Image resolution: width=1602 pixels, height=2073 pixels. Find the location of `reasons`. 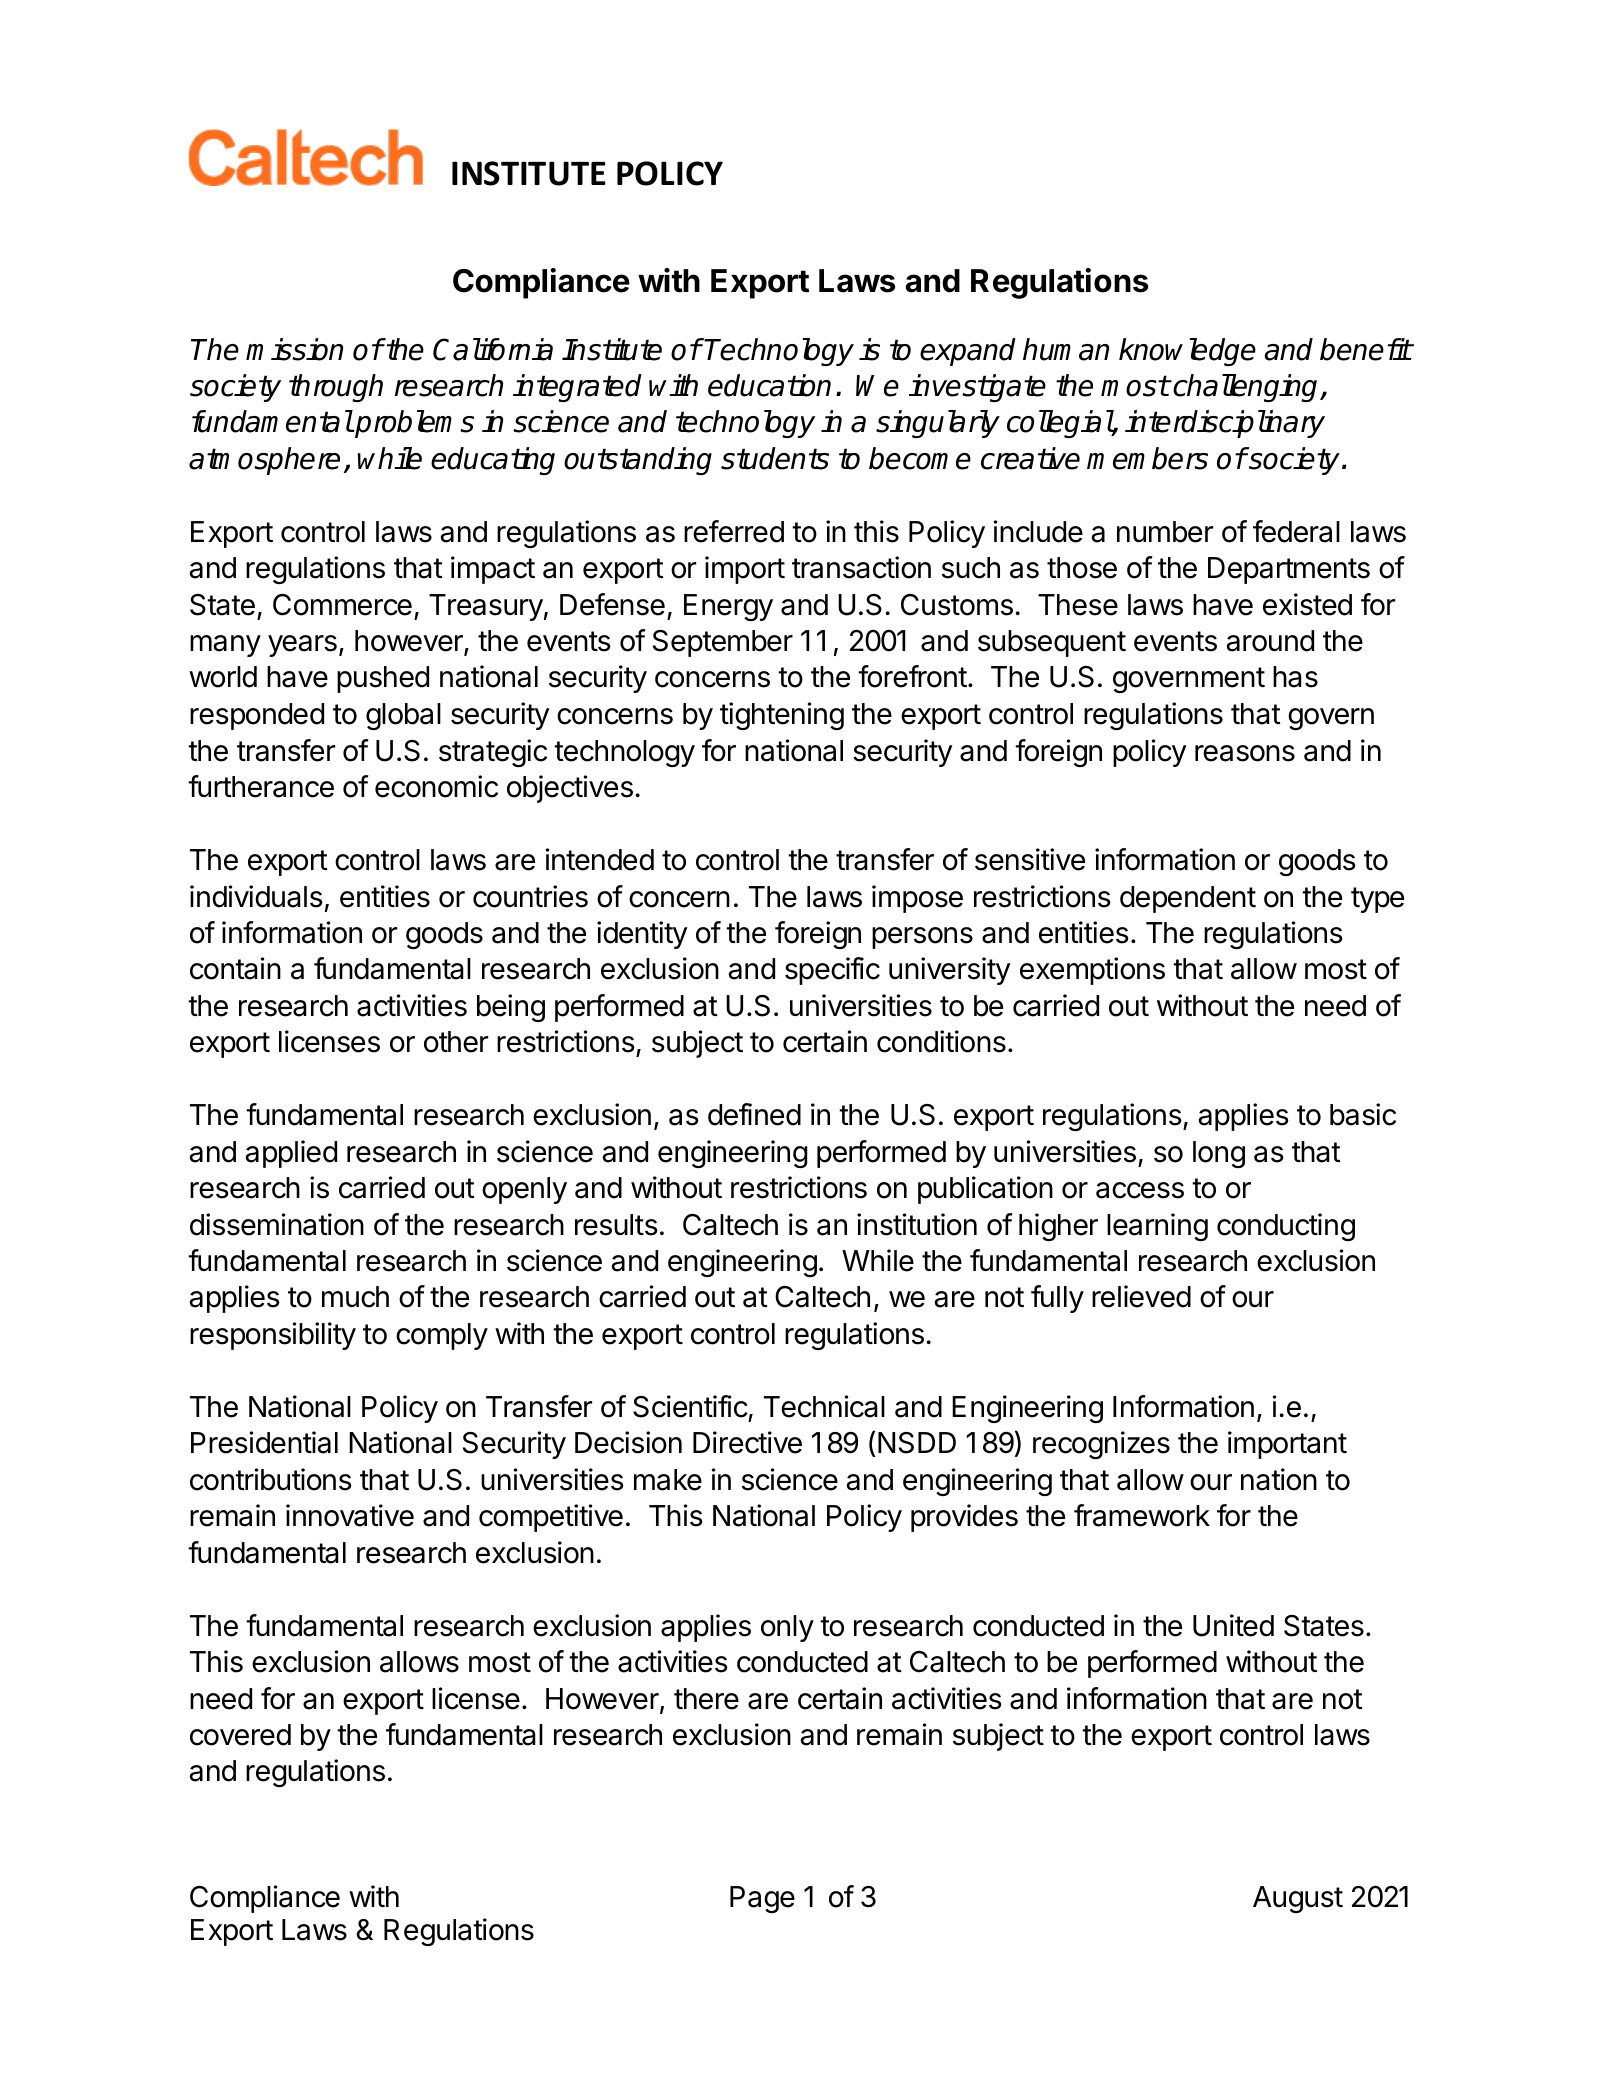

reasons is located at coordinates (1245, 753).
